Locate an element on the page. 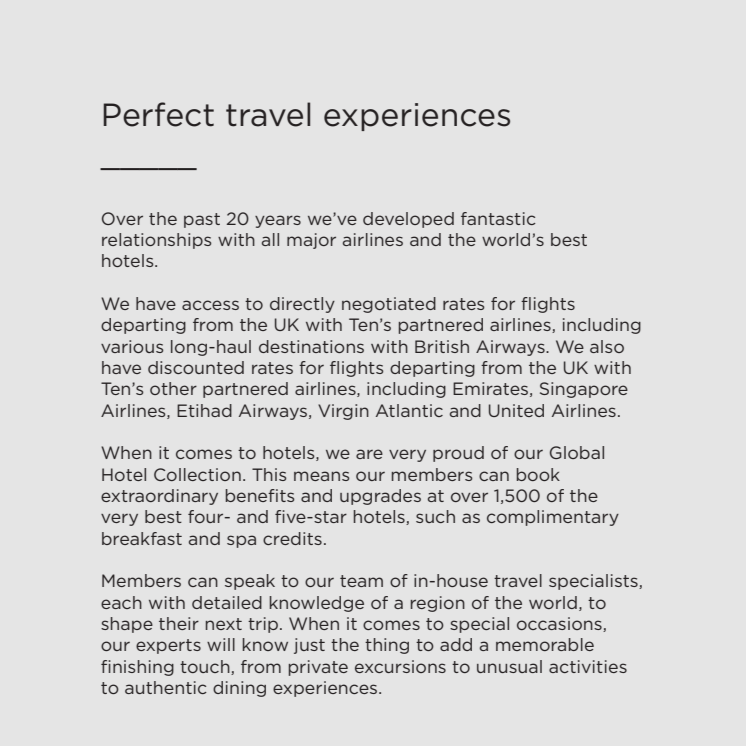  Virgin is located at coordinates (343, 412).
